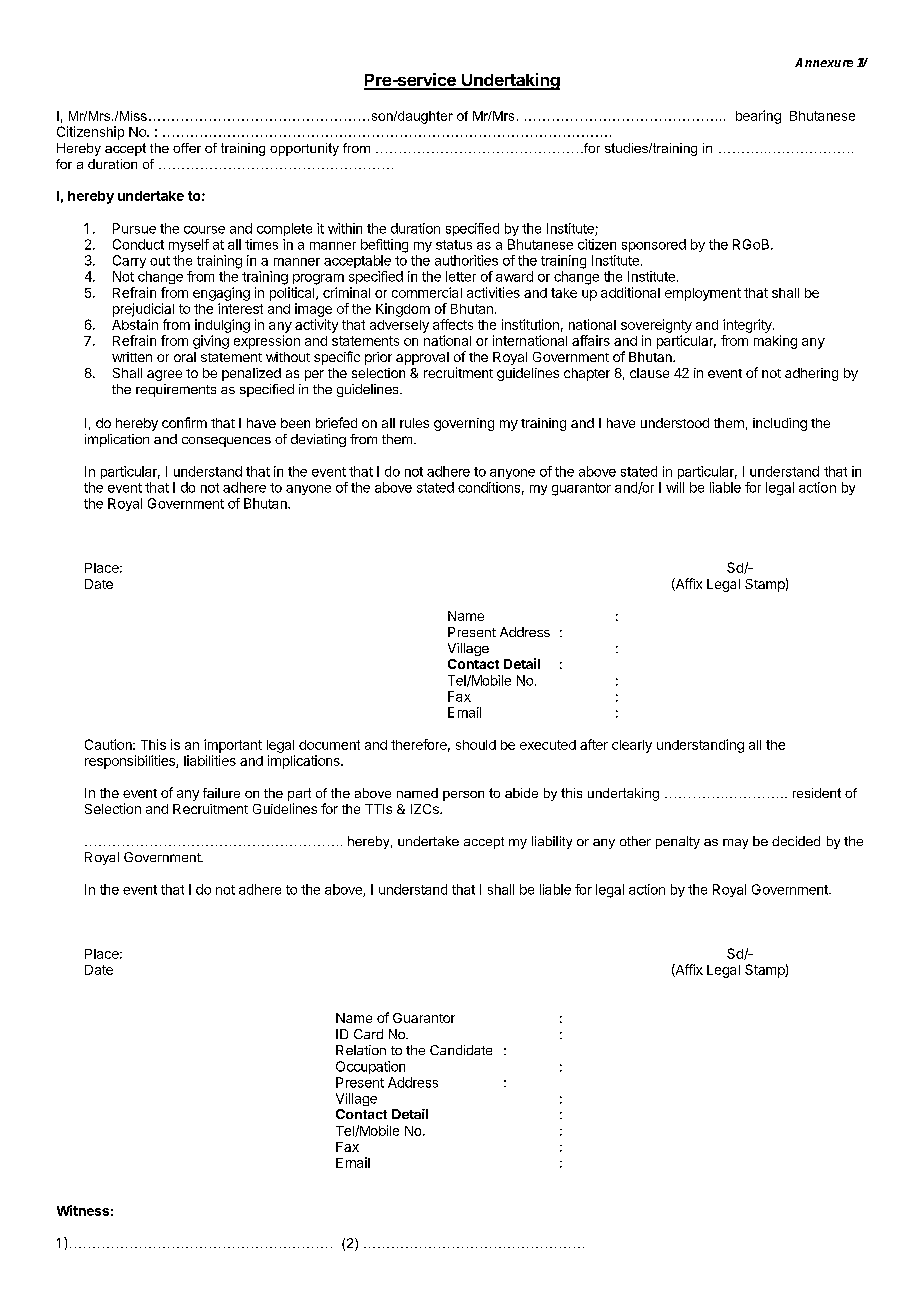  Describe the element at coordinates (187, 148) in the page. I see `offer` at that location.
